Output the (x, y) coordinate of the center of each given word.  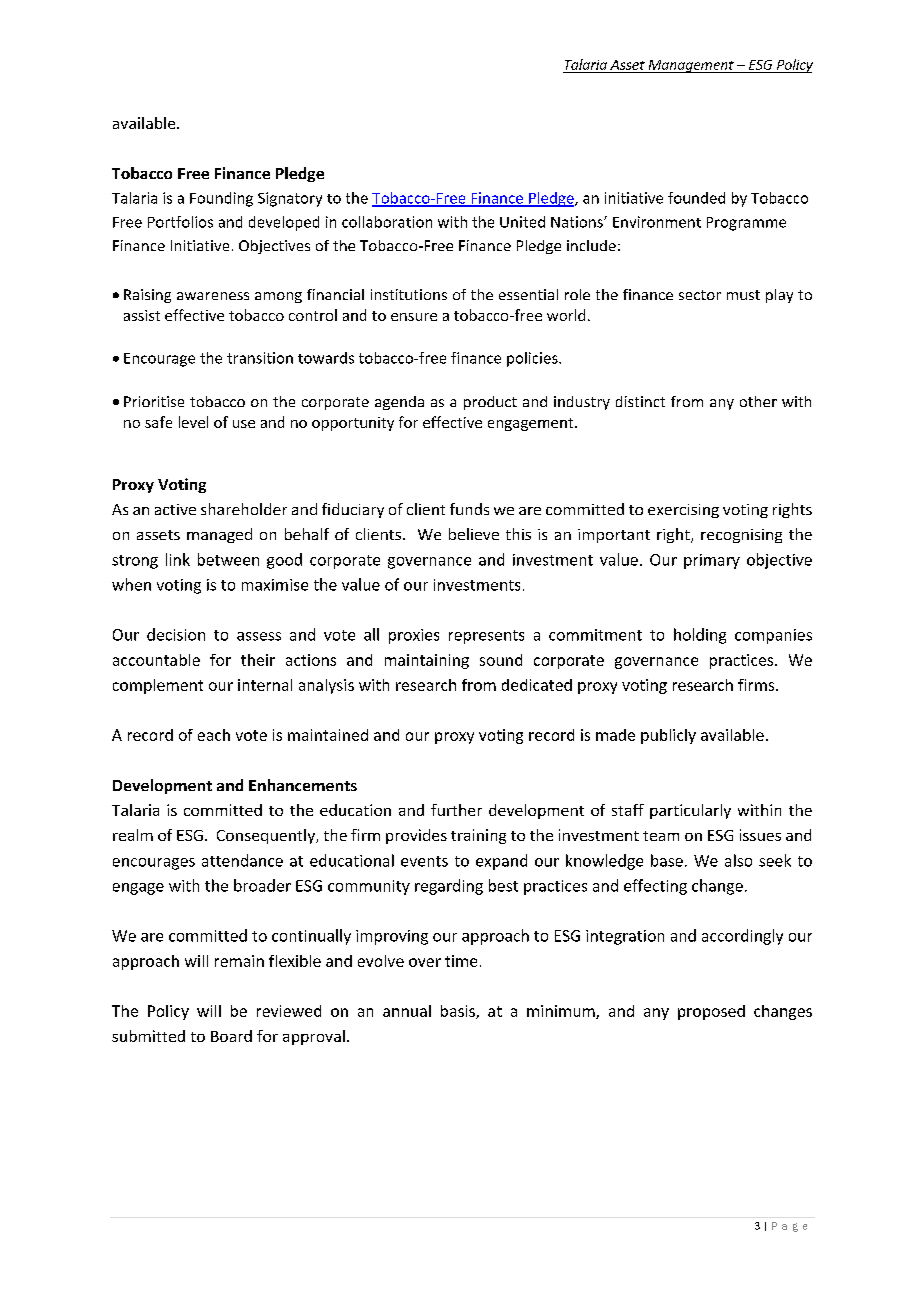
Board (231, 1036)
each (214, 735)
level (193, 422)
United (522, 222)
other (758, 401)
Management (691, 66)
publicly (668, 736)
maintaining (427, 661)
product (490, 403)
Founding (221, 199)
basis (459, 1012)
